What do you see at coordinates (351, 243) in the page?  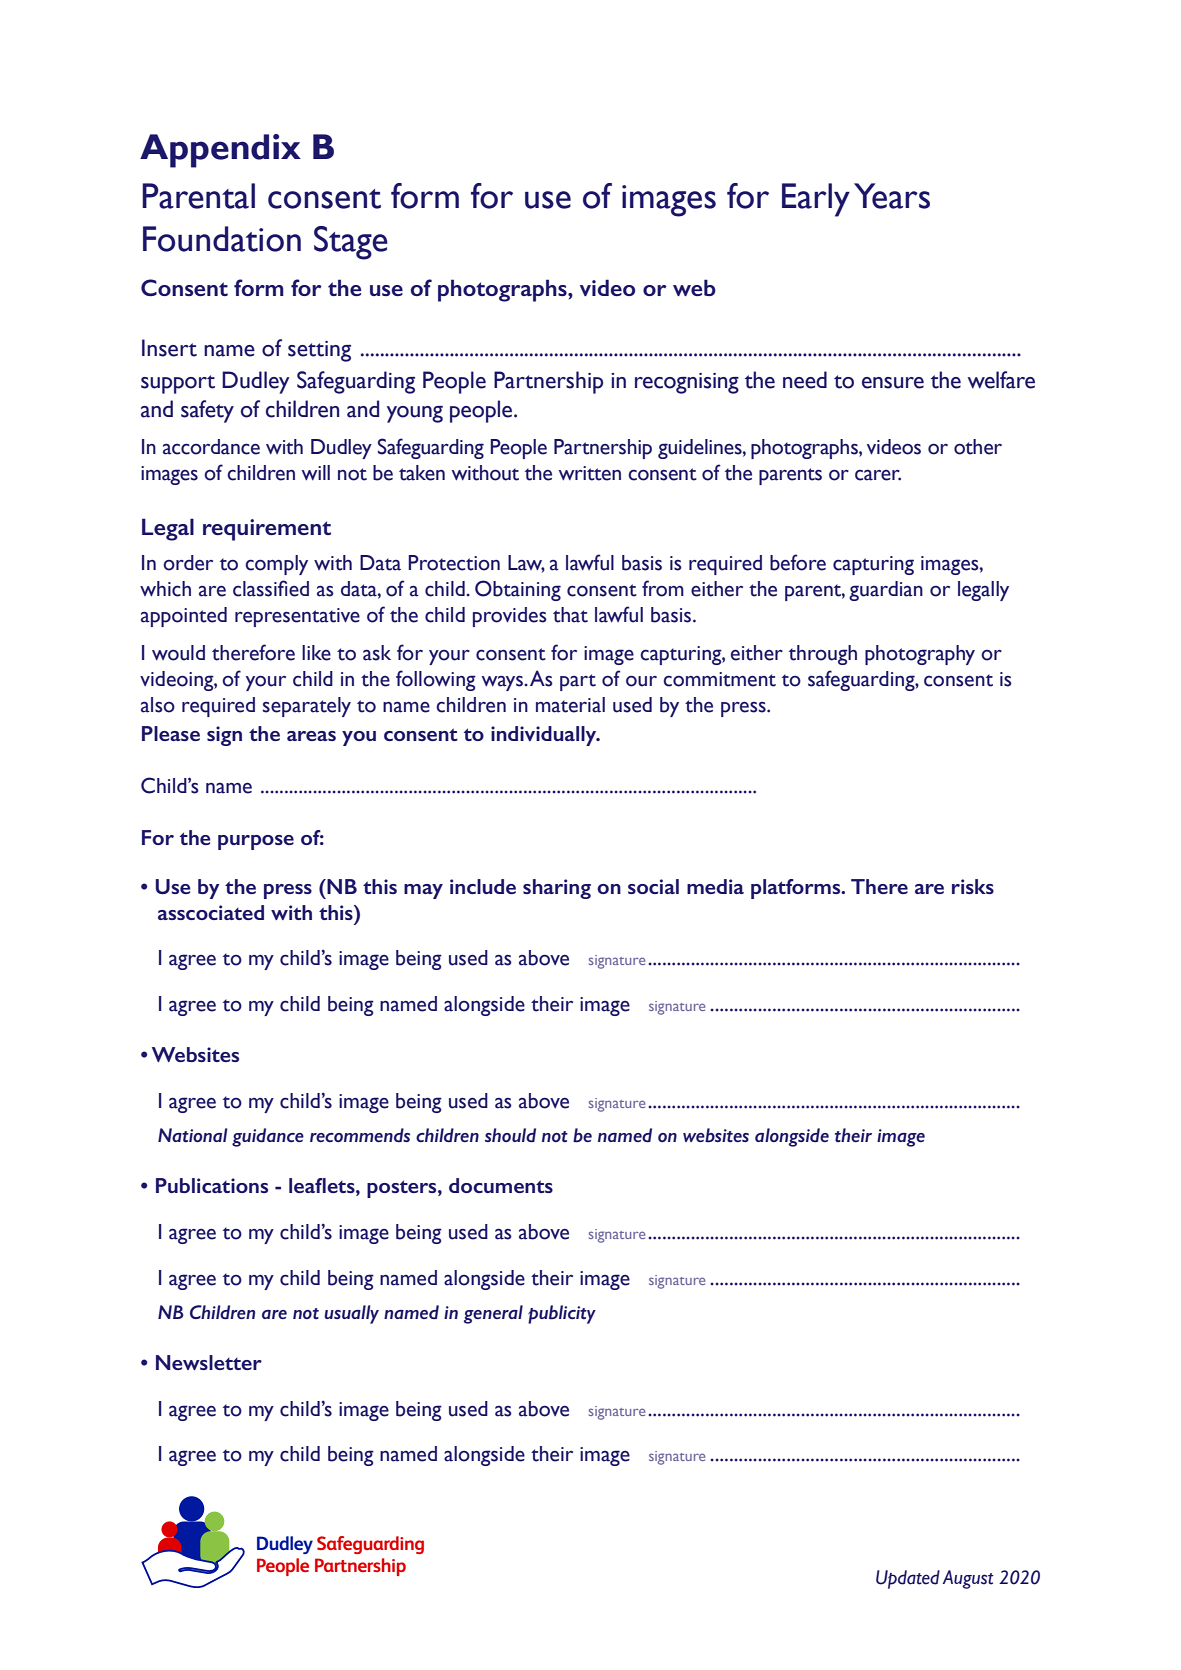 I see `Stage` at bounding box center [351, 243].
